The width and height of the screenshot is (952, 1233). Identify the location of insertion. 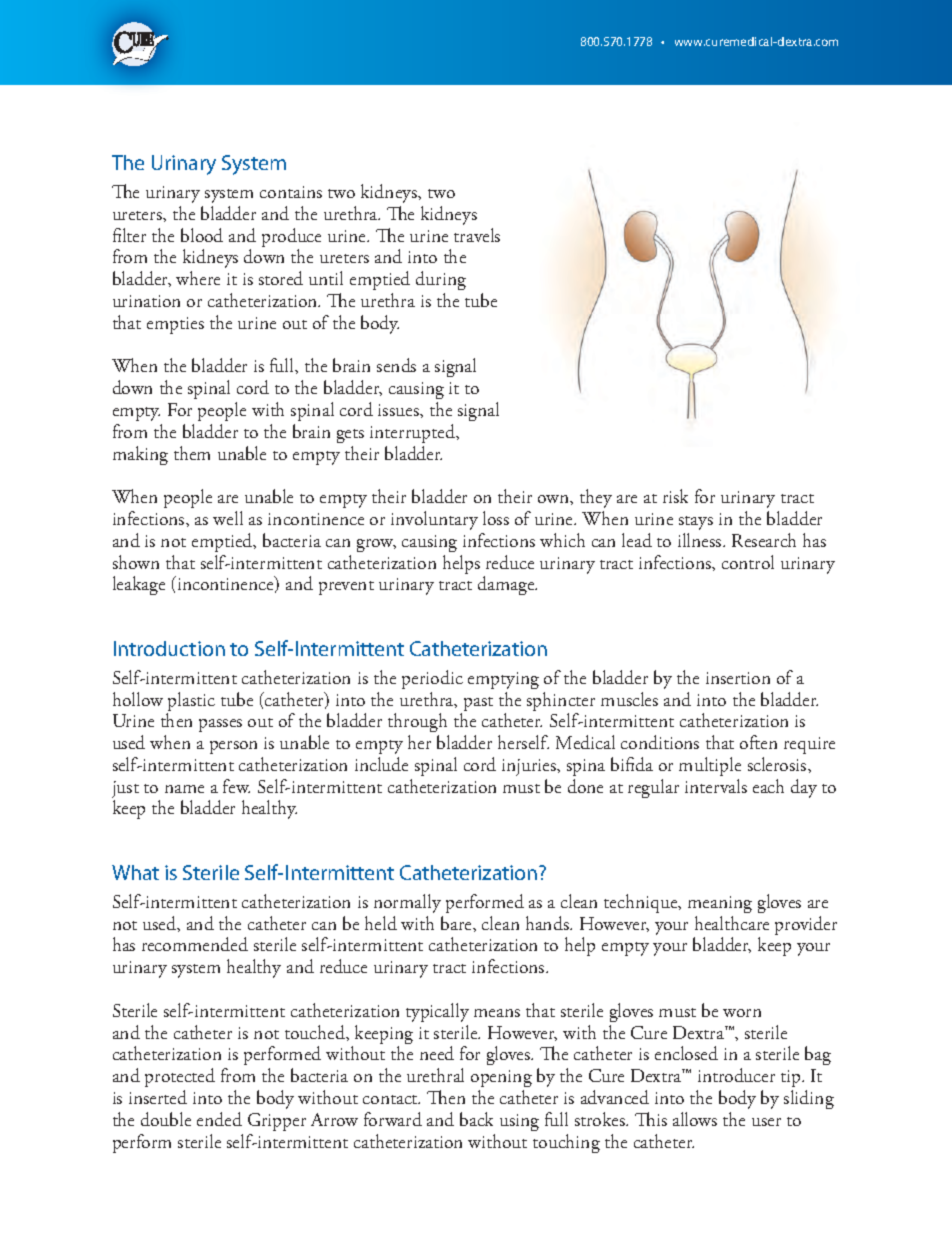
(738, 678).
